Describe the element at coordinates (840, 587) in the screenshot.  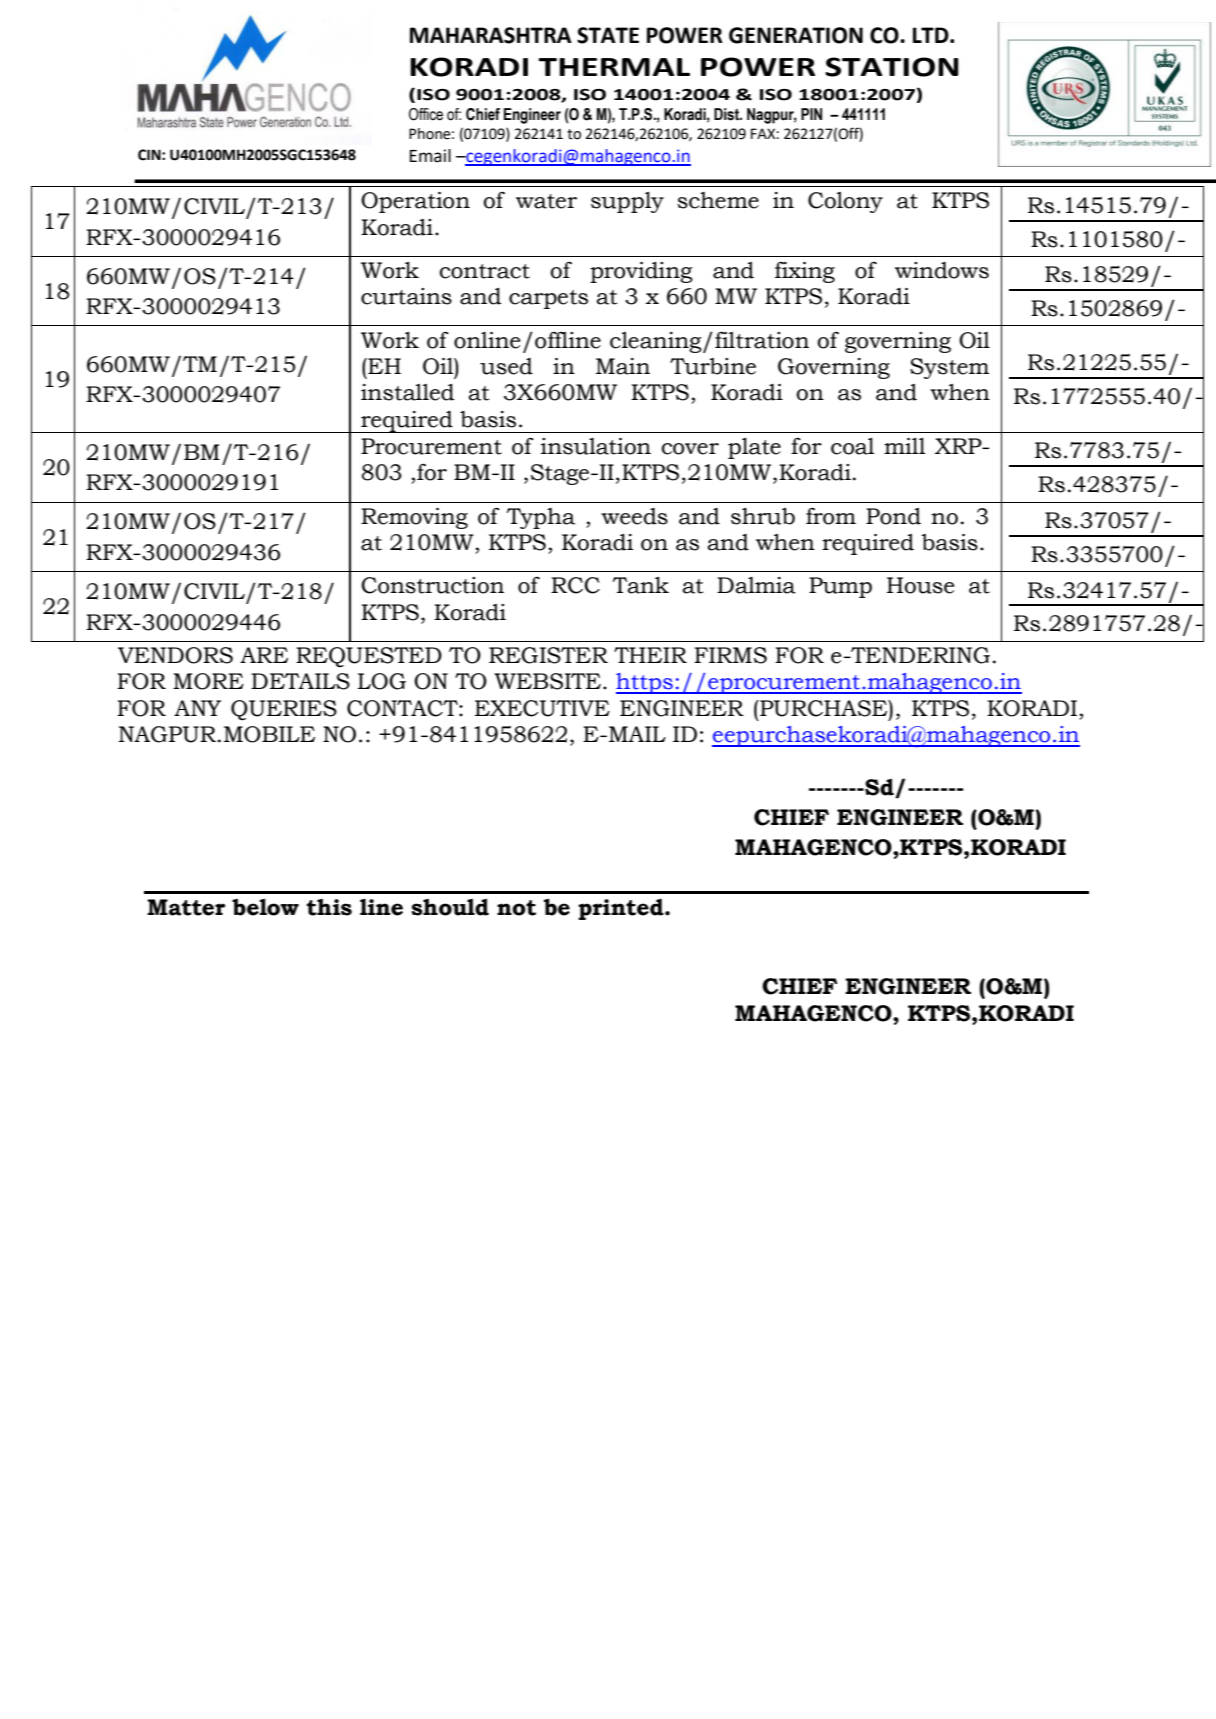
I see `Pump` at that location.
